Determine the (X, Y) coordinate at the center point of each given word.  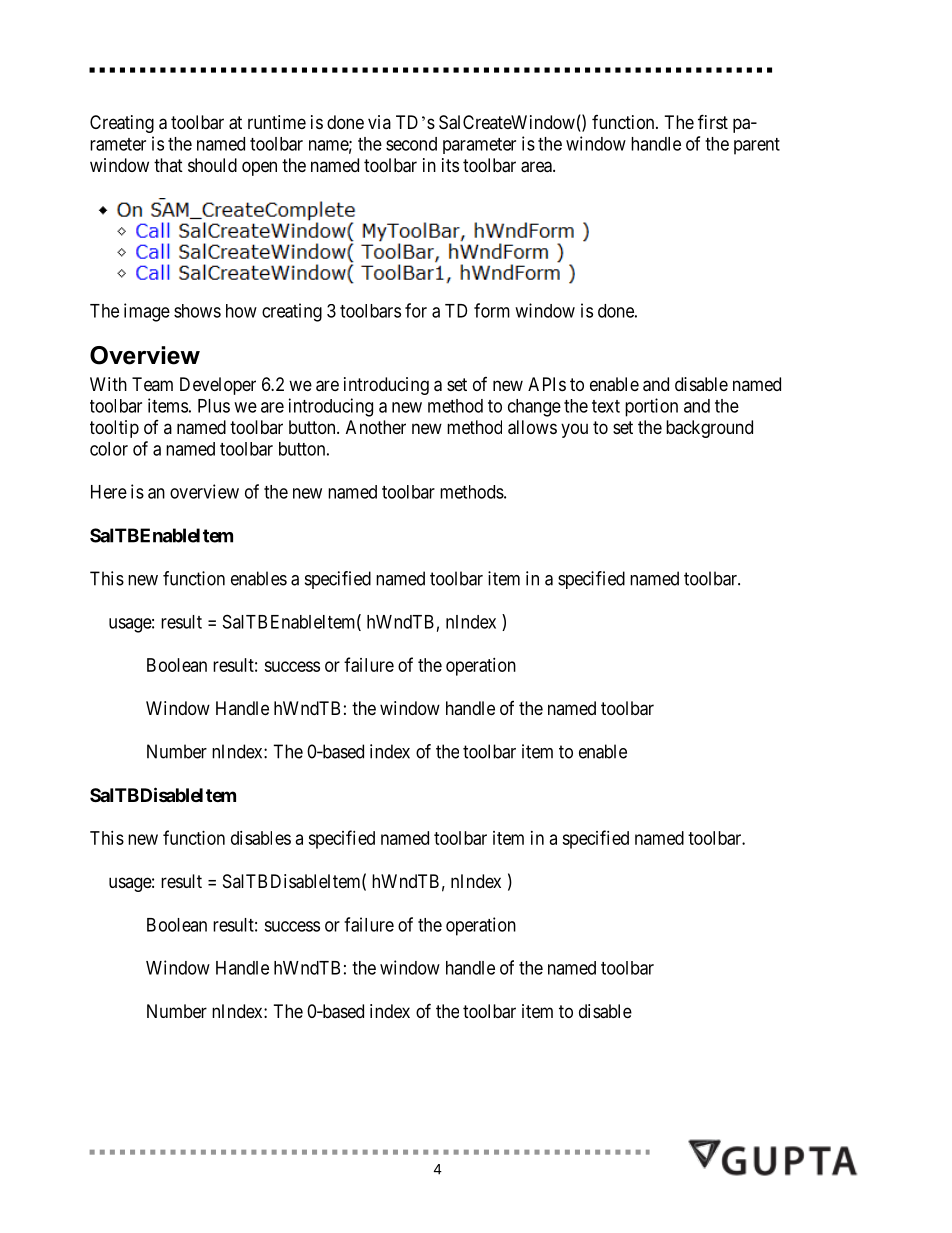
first (713, 121)
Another (376, 427)
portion (651, 407)
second (411, 144)
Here (109, 492)
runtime (277, 122)
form (492, 310)
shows (197, 311)
